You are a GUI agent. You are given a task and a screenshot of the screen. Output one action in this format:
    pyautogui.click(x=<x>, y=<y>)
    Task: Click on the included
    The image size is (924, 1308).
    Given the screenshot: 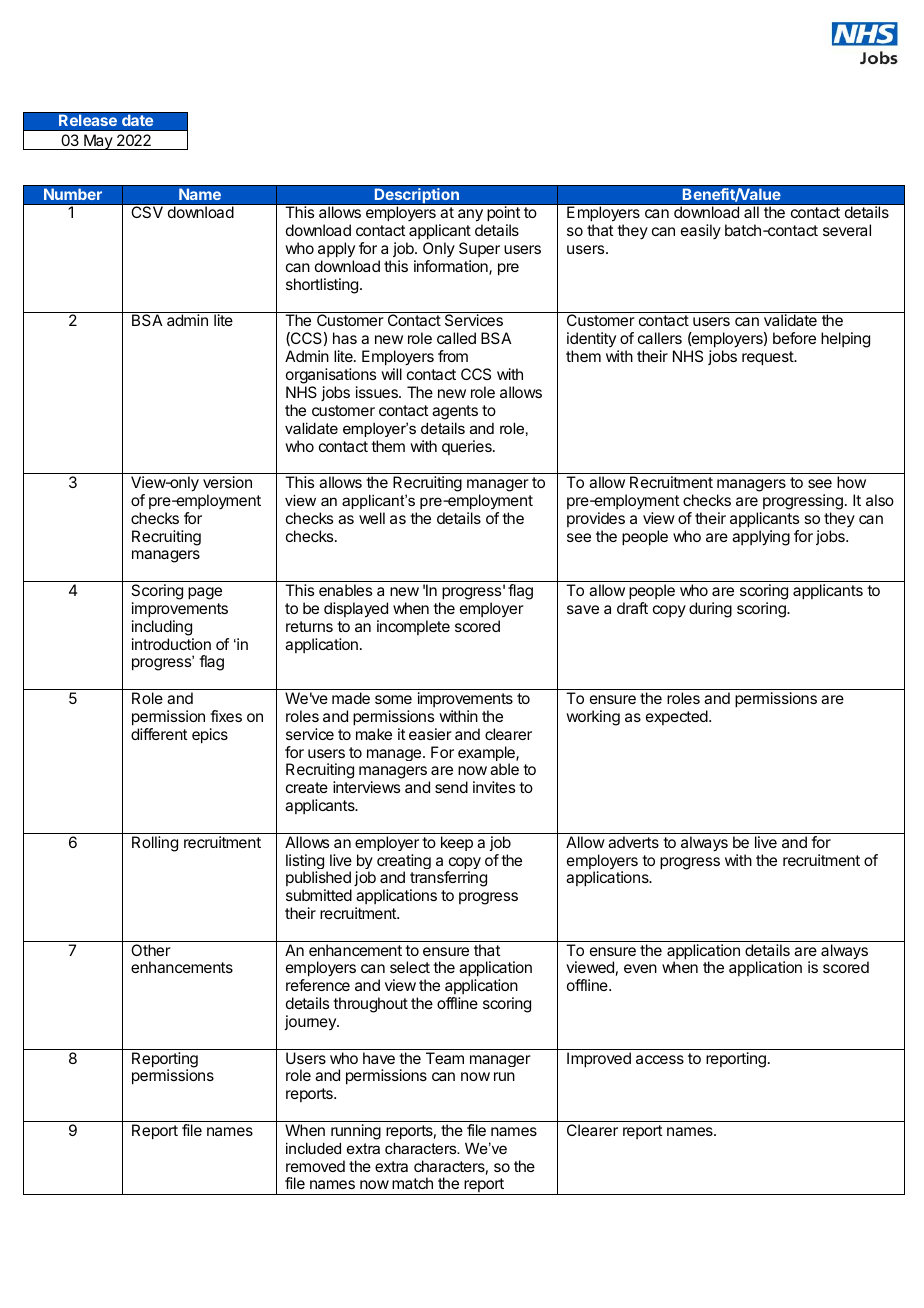 What is the action you would take?
    pyautogui.click(x=313, y=1148)
